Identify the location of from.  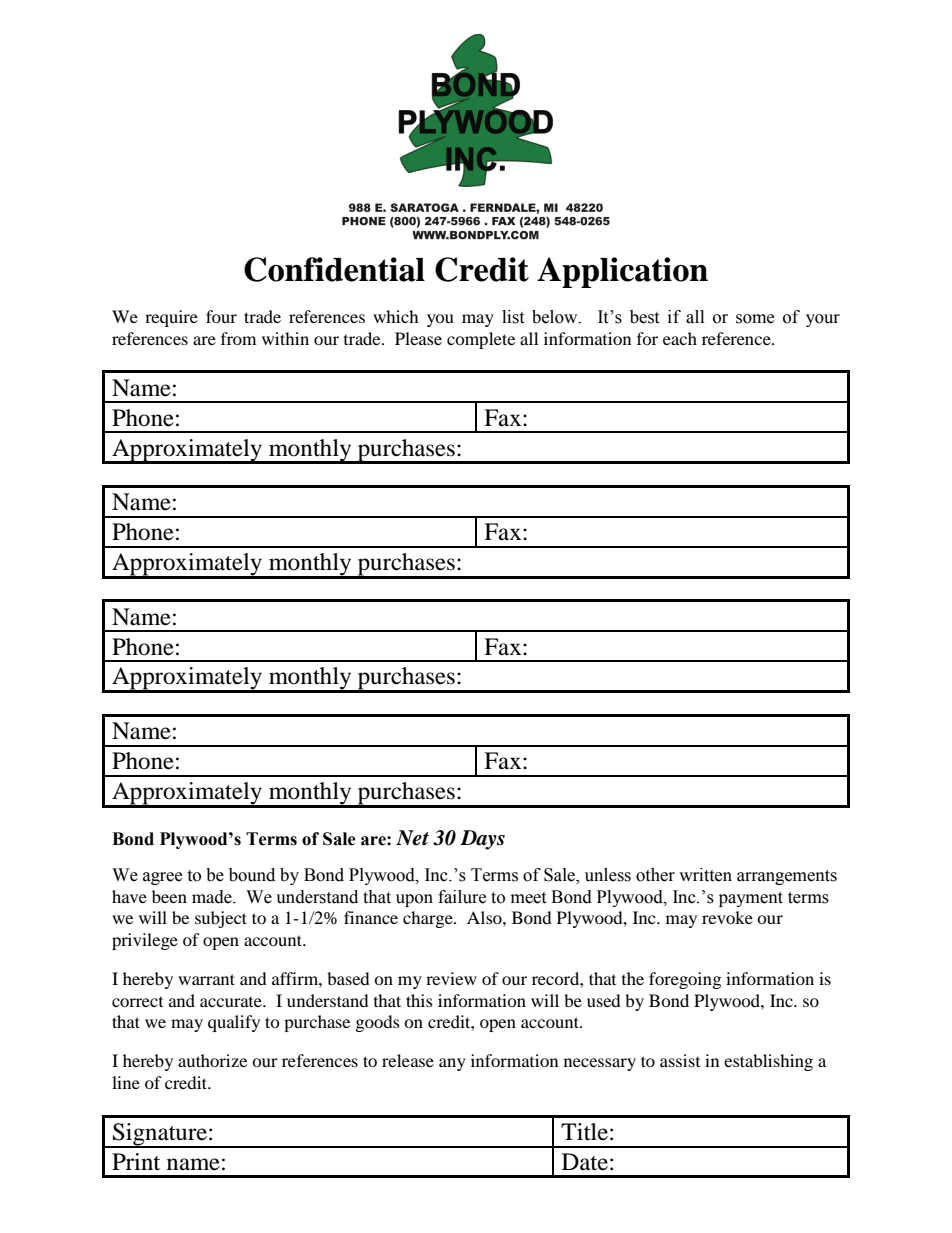
(238, 338).
